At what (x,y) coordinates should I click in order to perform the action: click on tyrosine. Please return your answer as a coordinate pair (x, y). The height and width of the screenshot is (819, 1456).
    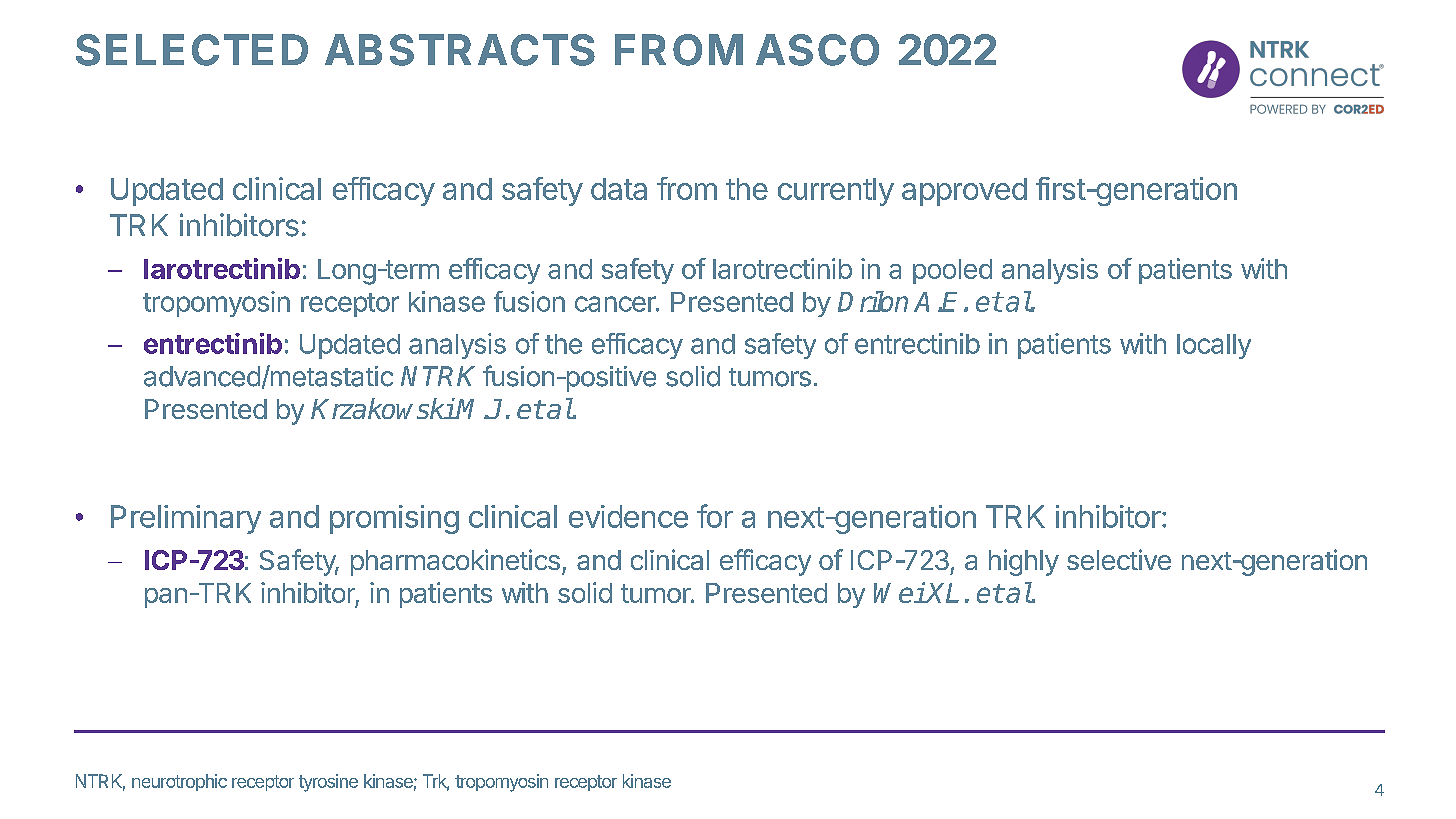
    Looking at the image, I should click on (328, 783).
